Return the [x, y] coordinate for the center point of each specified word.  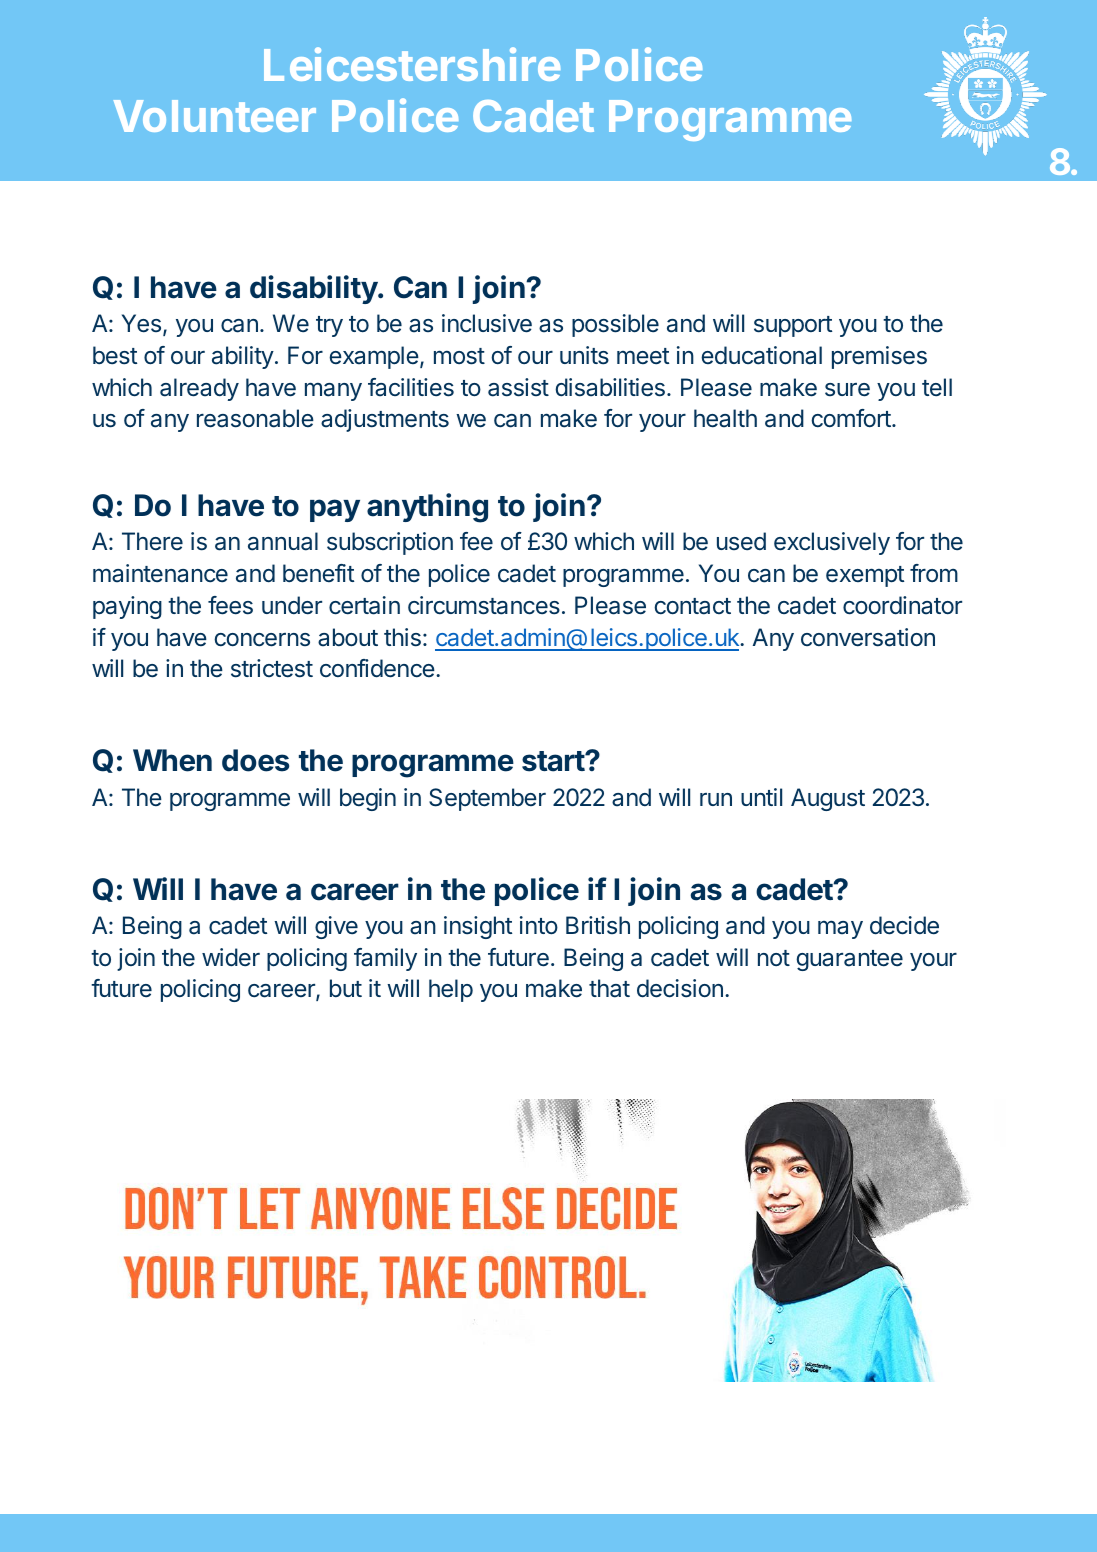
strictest [272, 668]
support [793, 326]
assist [518, 387]
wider [231, 957]
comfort [852, 418]
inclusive [487, 323]
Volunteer [215, 116]
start [554, 761]
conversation [868, 637]
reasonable [255, 418]
